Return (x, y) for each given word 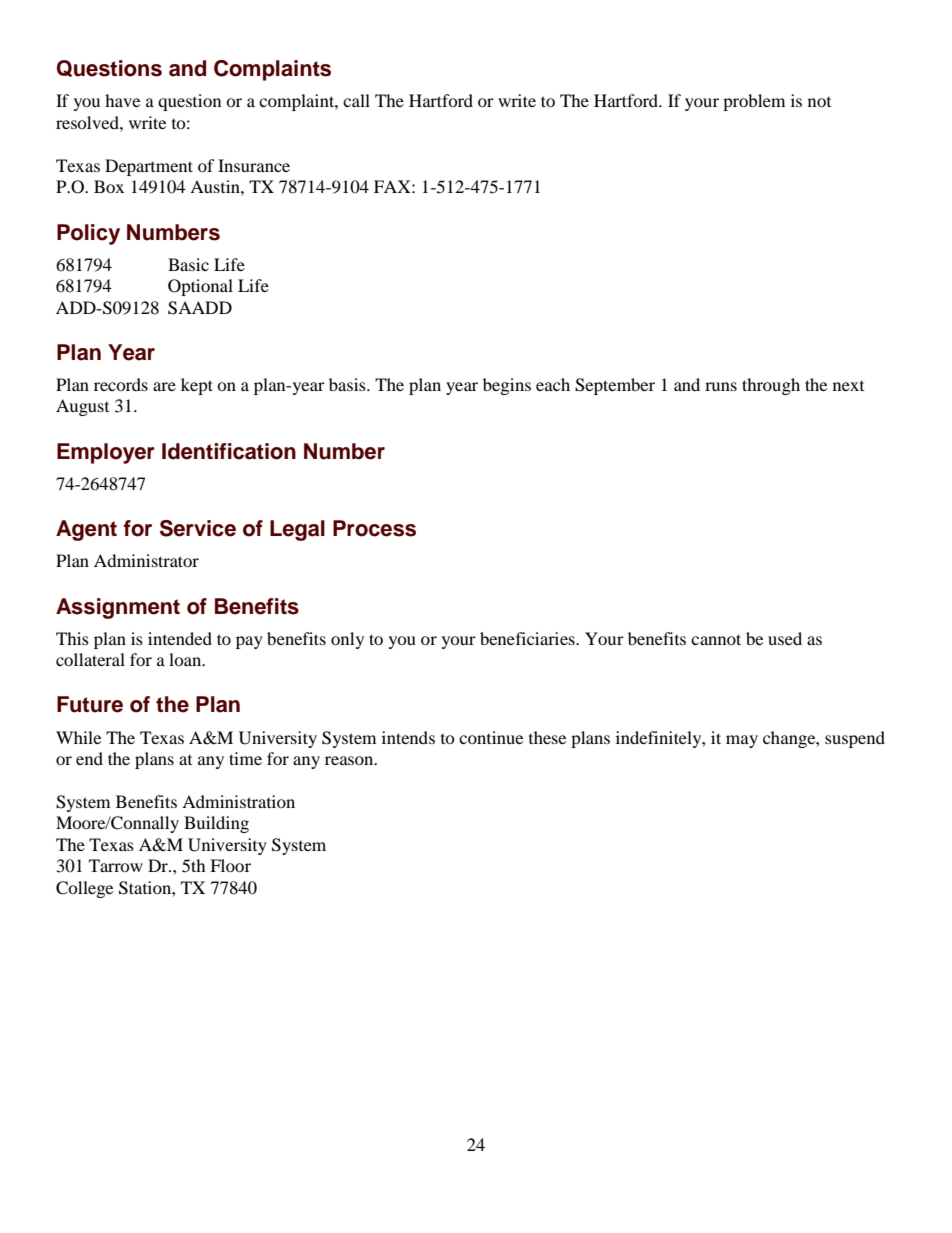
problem (754, 102)
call (356, 100)
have (122, 100)
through (771, 386)
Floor (230, 865)
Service (198, 528)
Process (374, 528)
